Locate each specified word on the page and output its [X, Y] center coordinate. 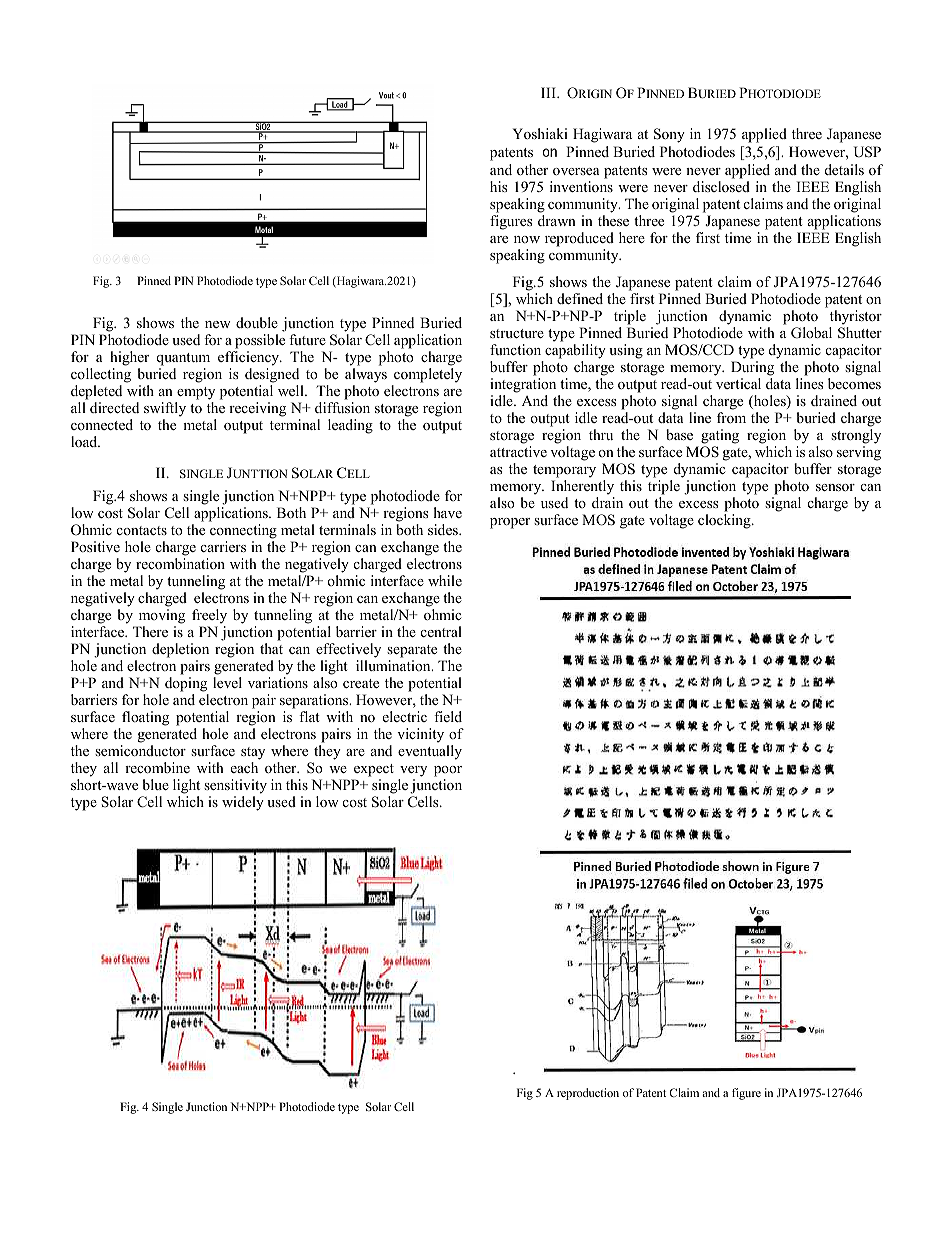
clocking [725, 521]
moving [162, 616]
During [752, 368]
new [218, 324]
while [445, 580]
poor [448, 773]
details [844, 169]
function [515, 349]
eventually [430, 752]
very [412, 773]
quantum [183, 361]
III [549, 92]
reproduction [588, 1094]
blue [155, 784]
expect [373, 772]
